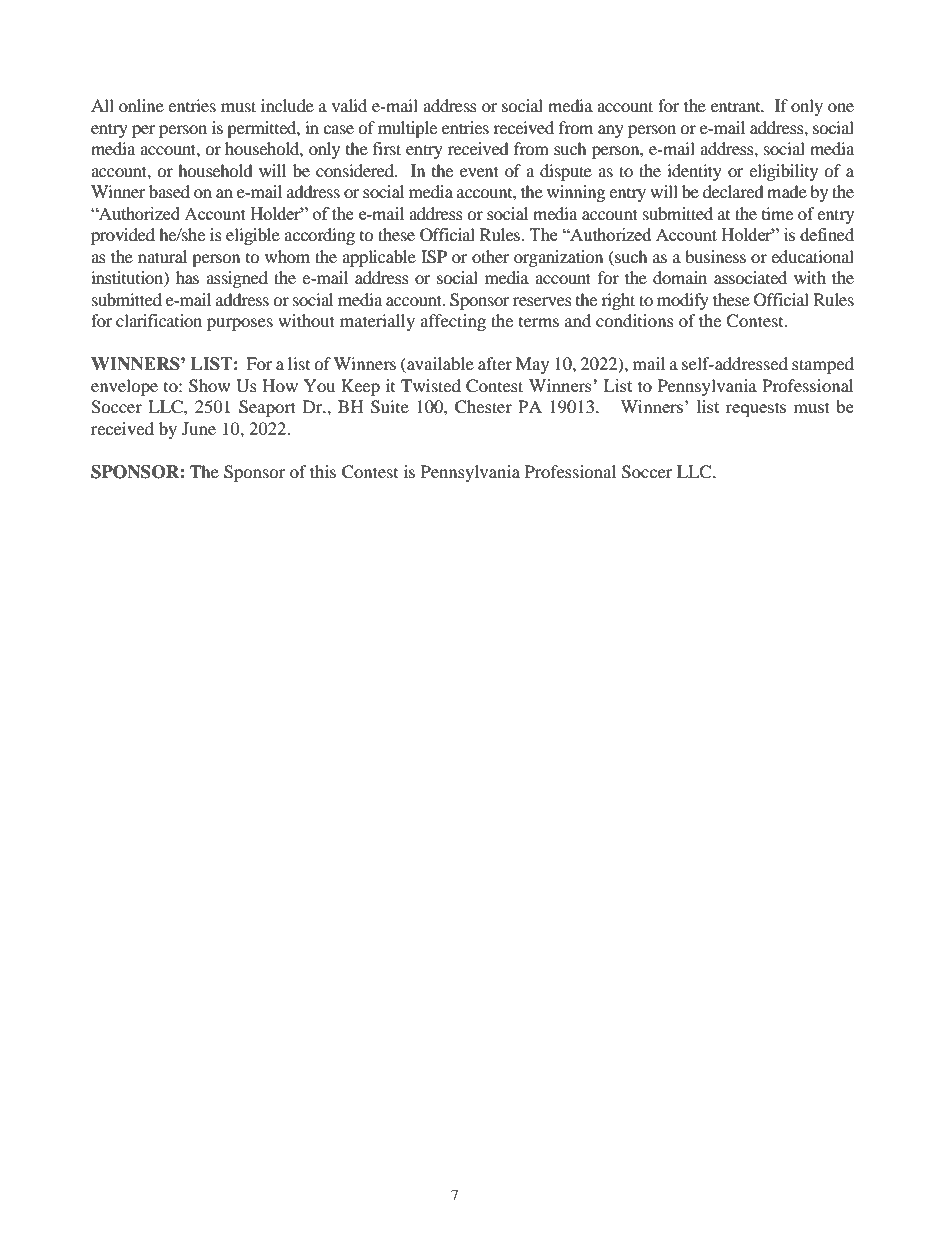 The width and height of the screenshot is (952, 1233). What do you see at coordinates (823, 365) in the screenshot?
I see `stamped` at bounding box center [823, 365].
